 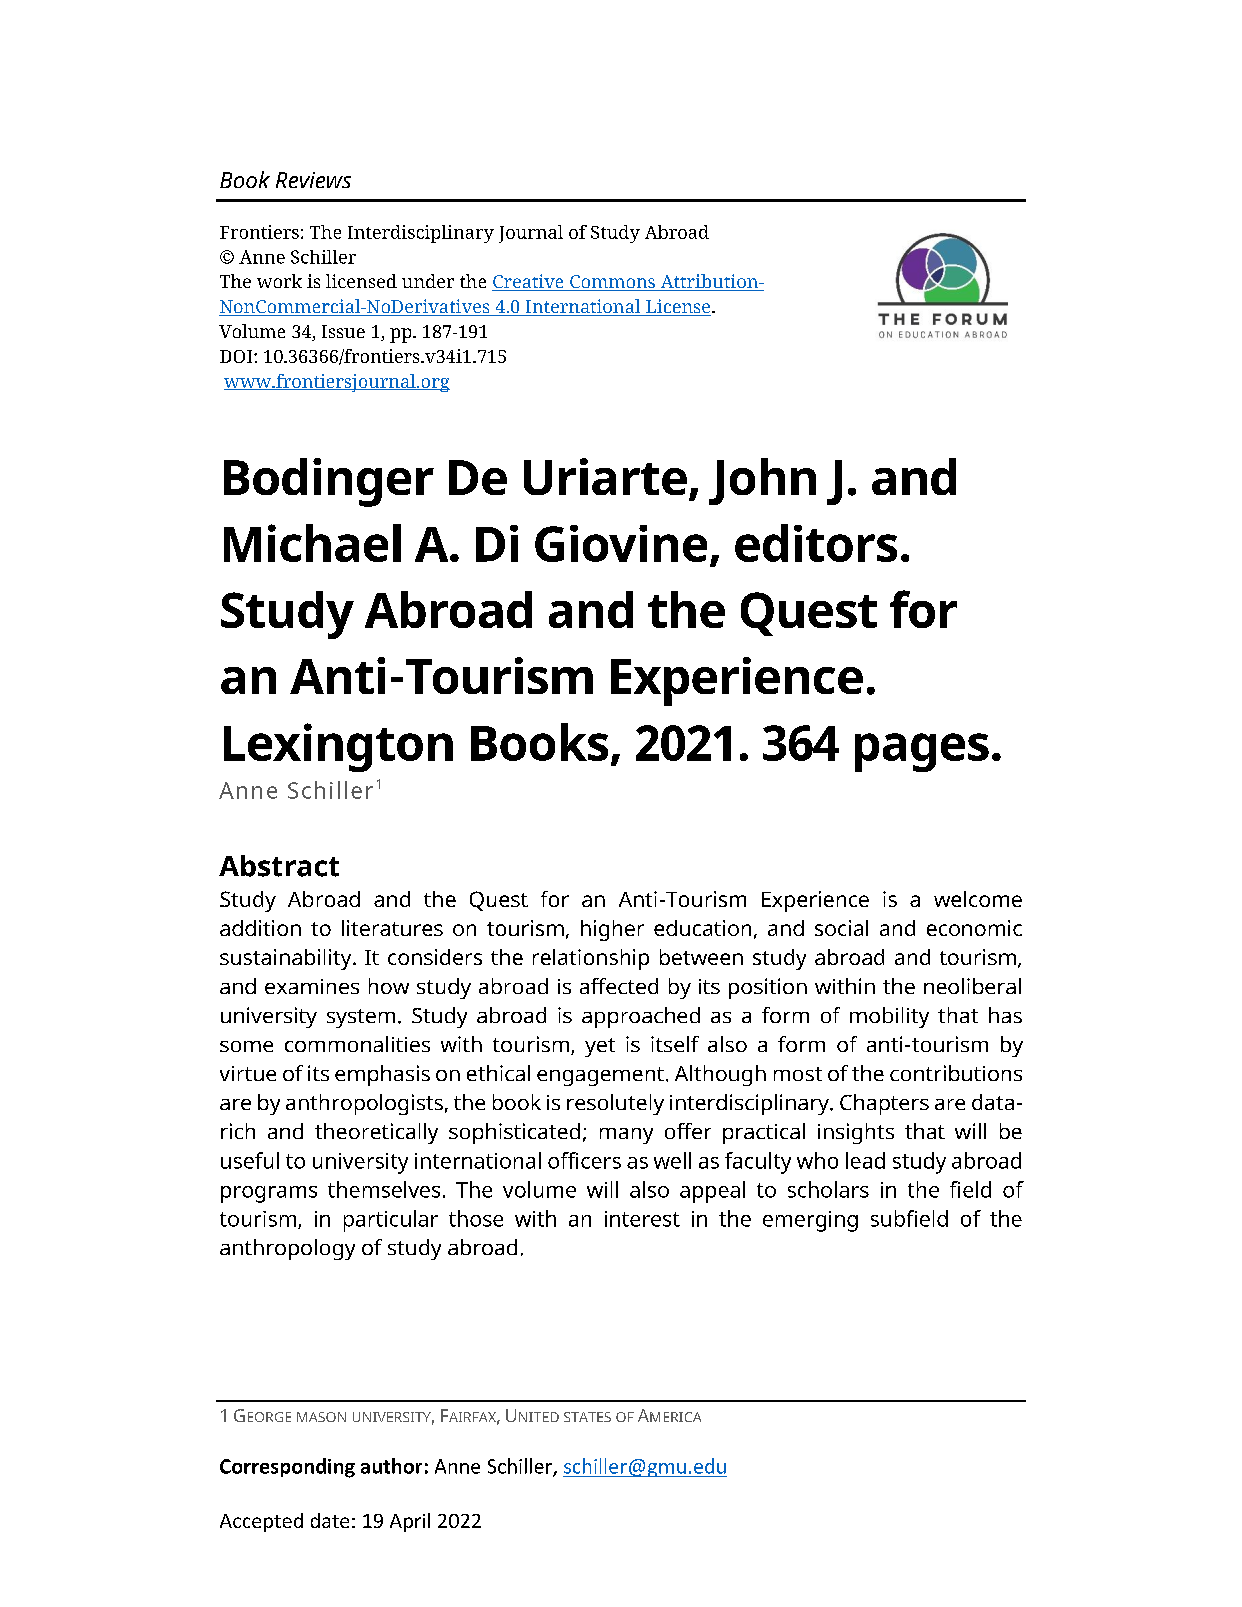 What do you see at coordinates (810, 1221) in the page?
I see `emerging` at bounding box center [810, 1221].
